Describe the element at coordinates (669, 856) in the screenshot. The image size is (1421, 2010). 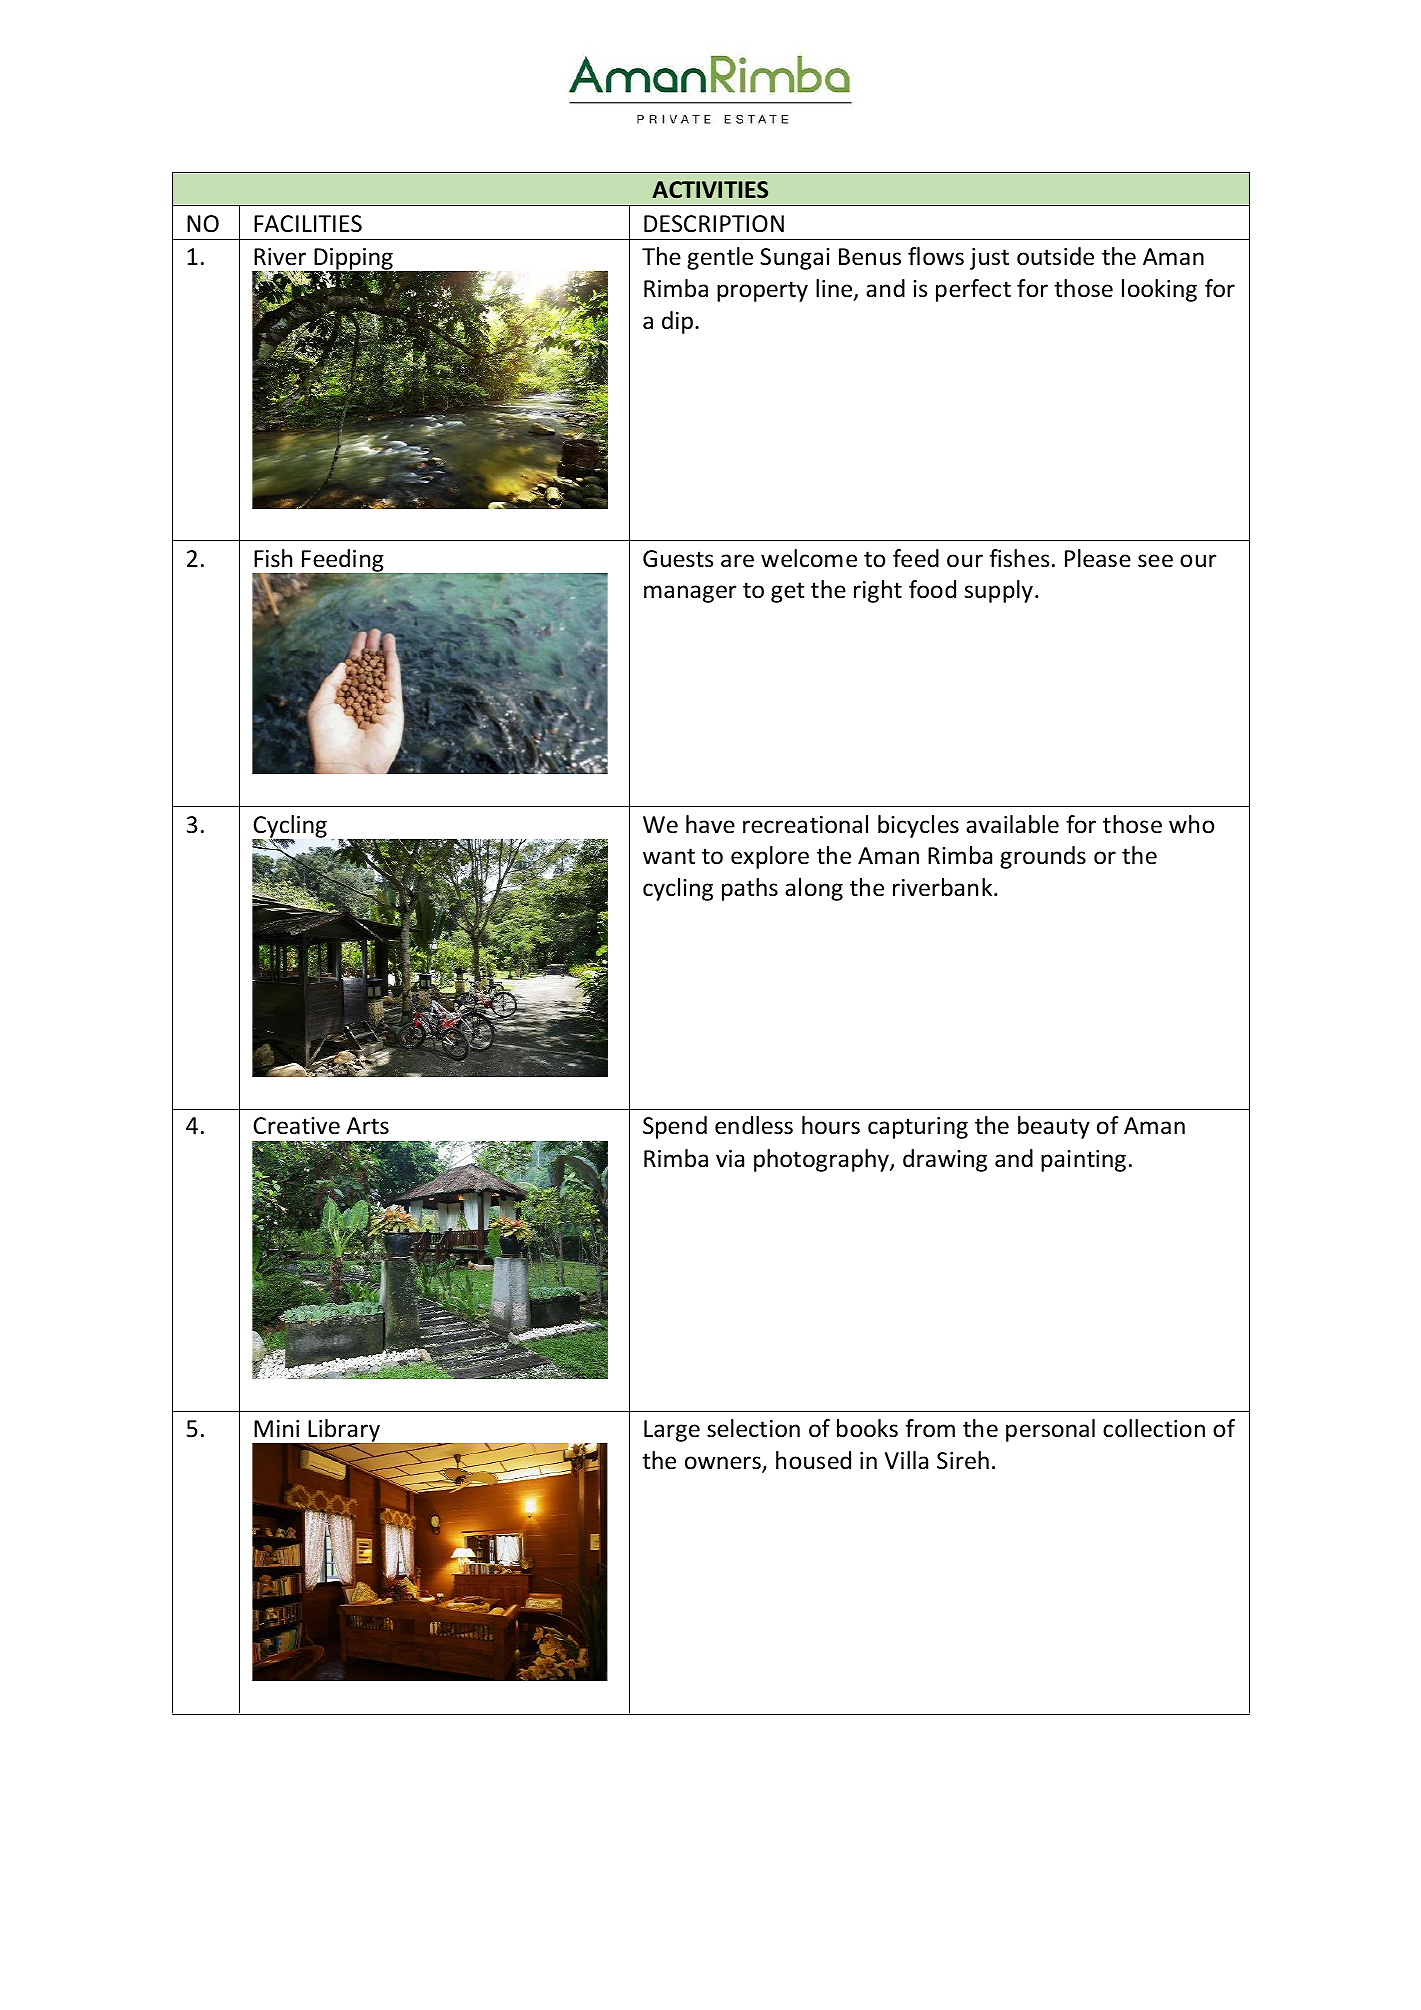
I see `want` at that location.
